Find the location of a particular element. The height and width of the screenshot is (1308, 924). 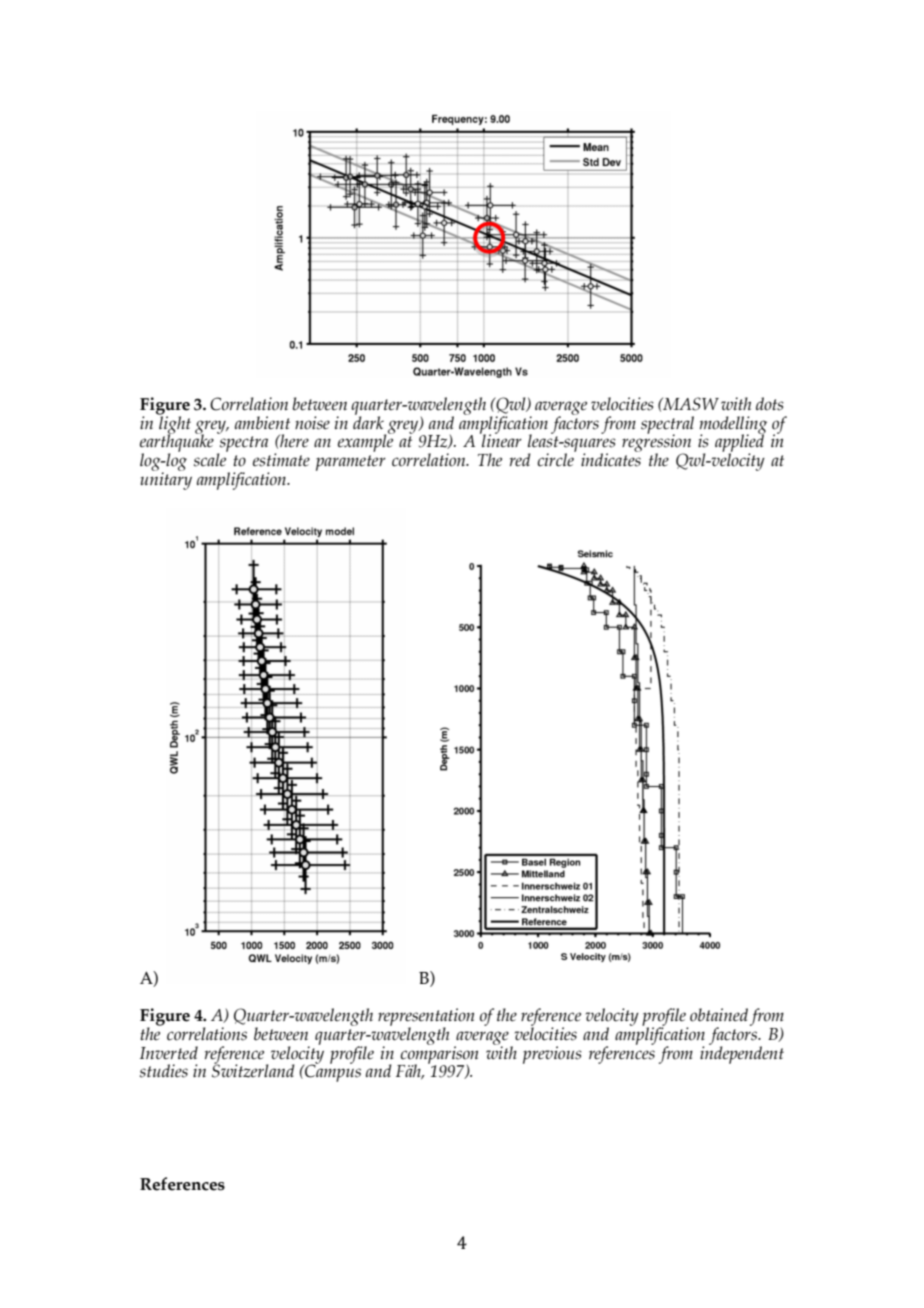

representation is located at coordinates (426, 1018).
